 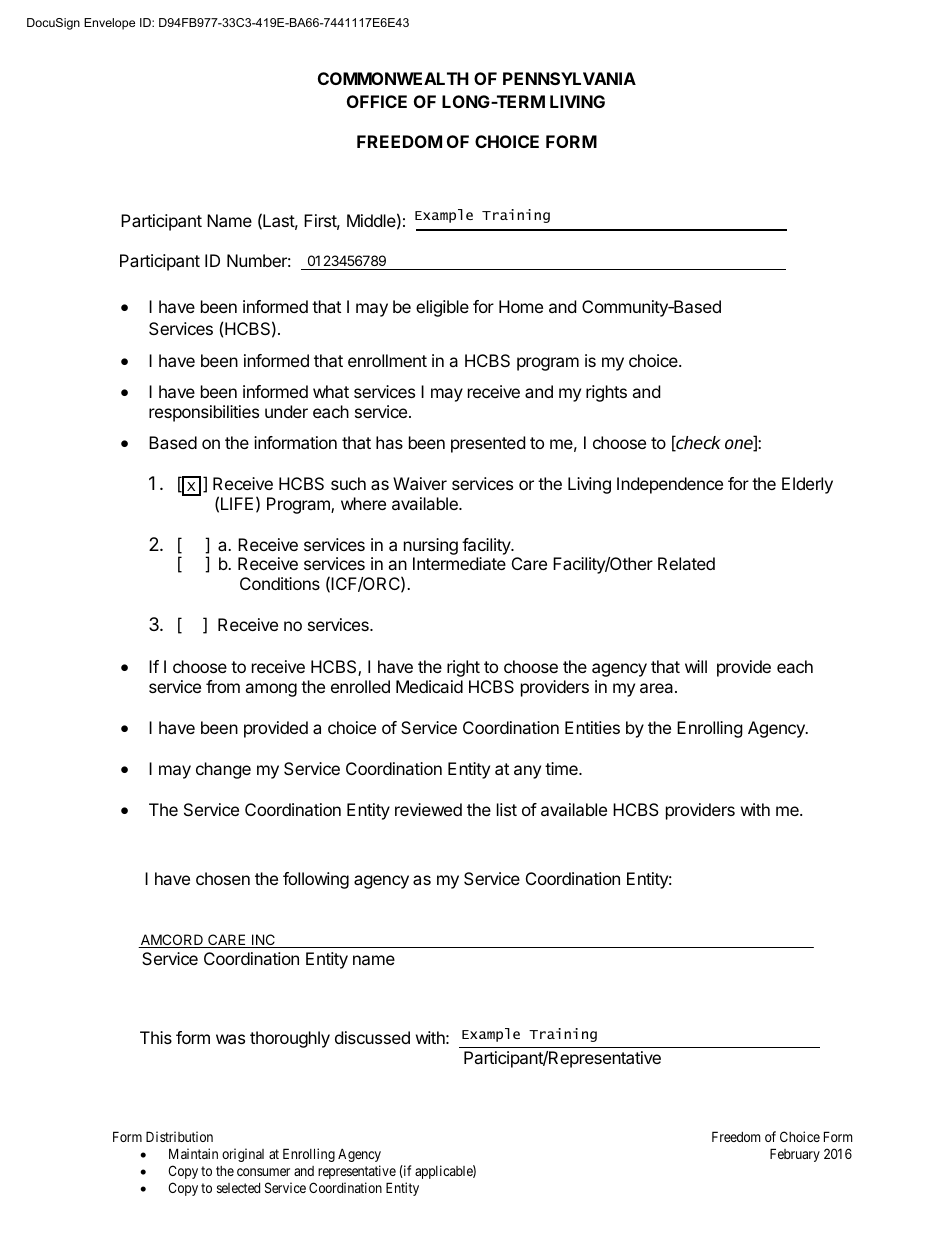 I want to click on responsibilities, so click(x=204, y=413).
